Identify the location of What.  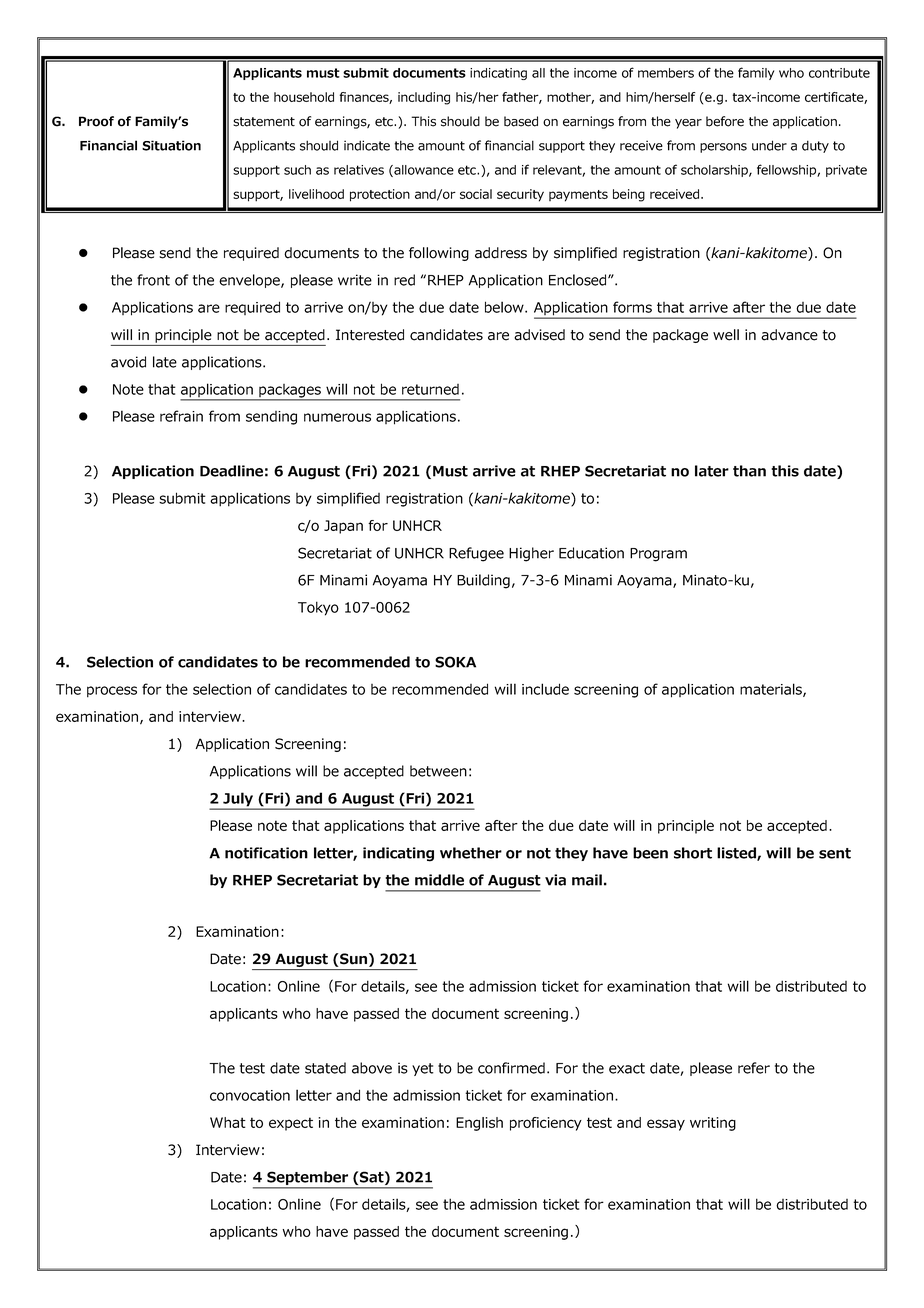
(228, 1122).
